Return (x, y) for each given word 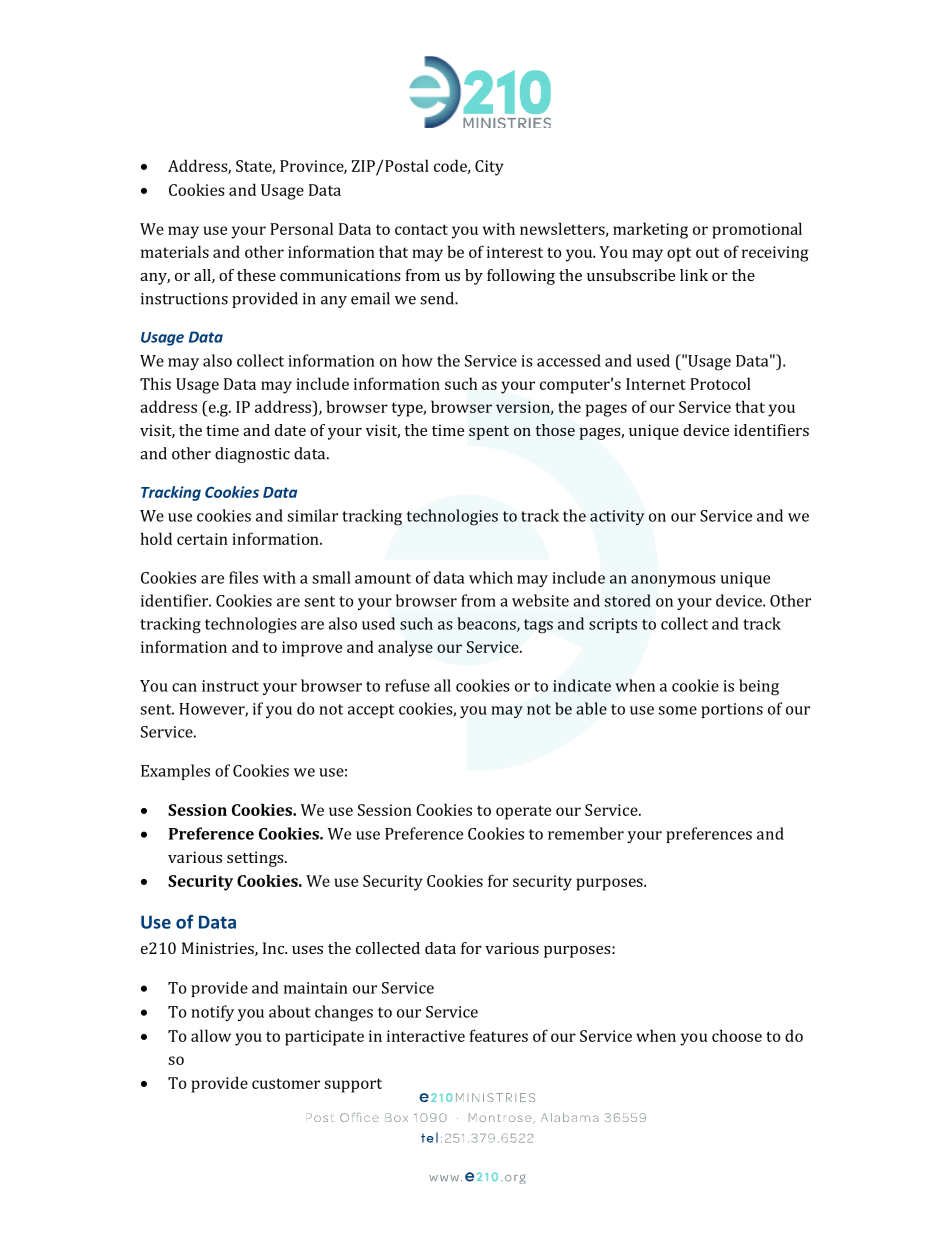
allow (211, 1035)
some (677, 710)
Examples (175, 772)
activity (617, 517)
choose (737, 1035)
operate (523, 812)
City (489, 168)
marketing (650, 230)
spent (489, 433)
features (499, 1035)
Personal (301, 228)
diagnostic (252, 455)
